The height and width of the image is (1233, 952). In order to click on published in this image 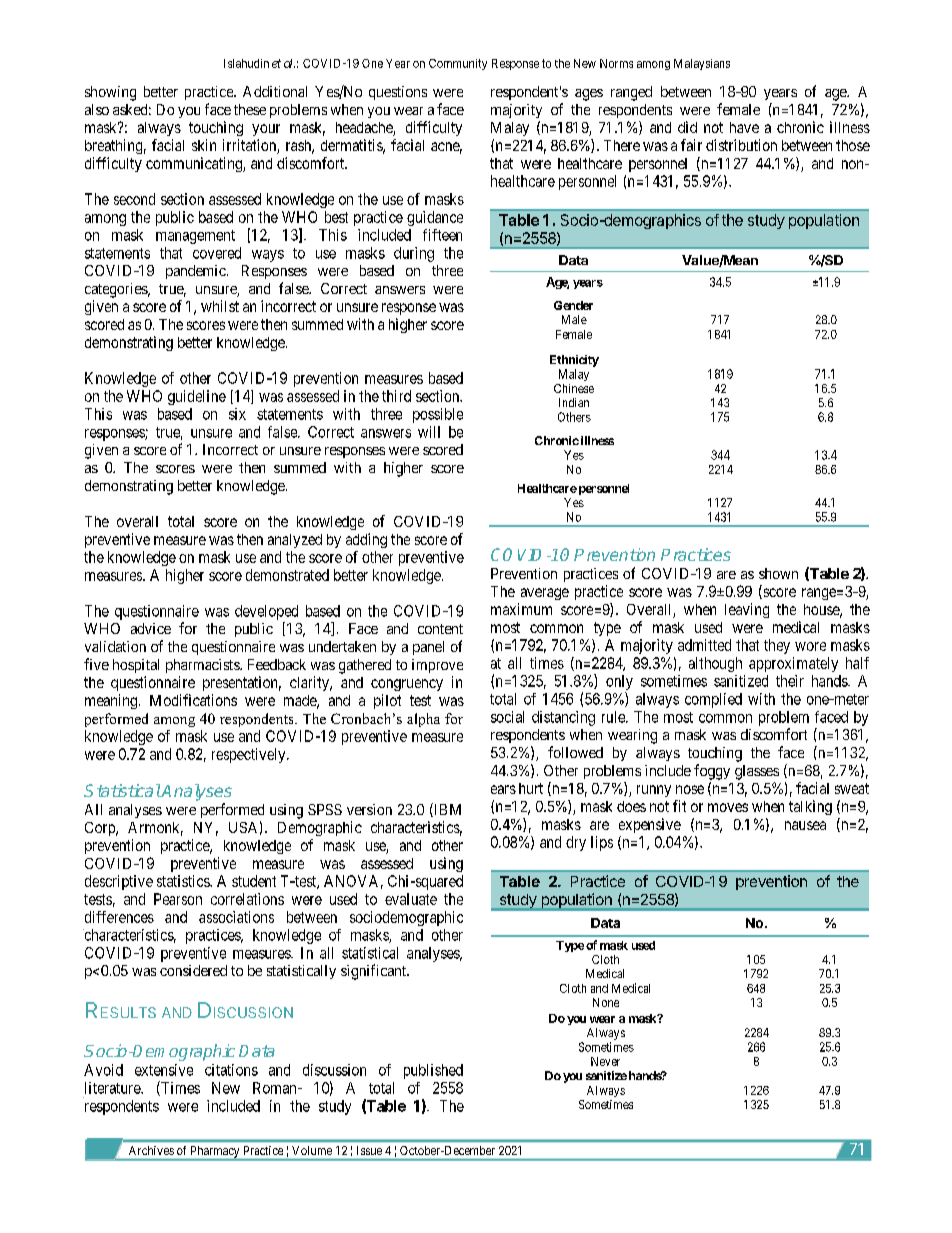, I will do `click(433, 1071)`.
